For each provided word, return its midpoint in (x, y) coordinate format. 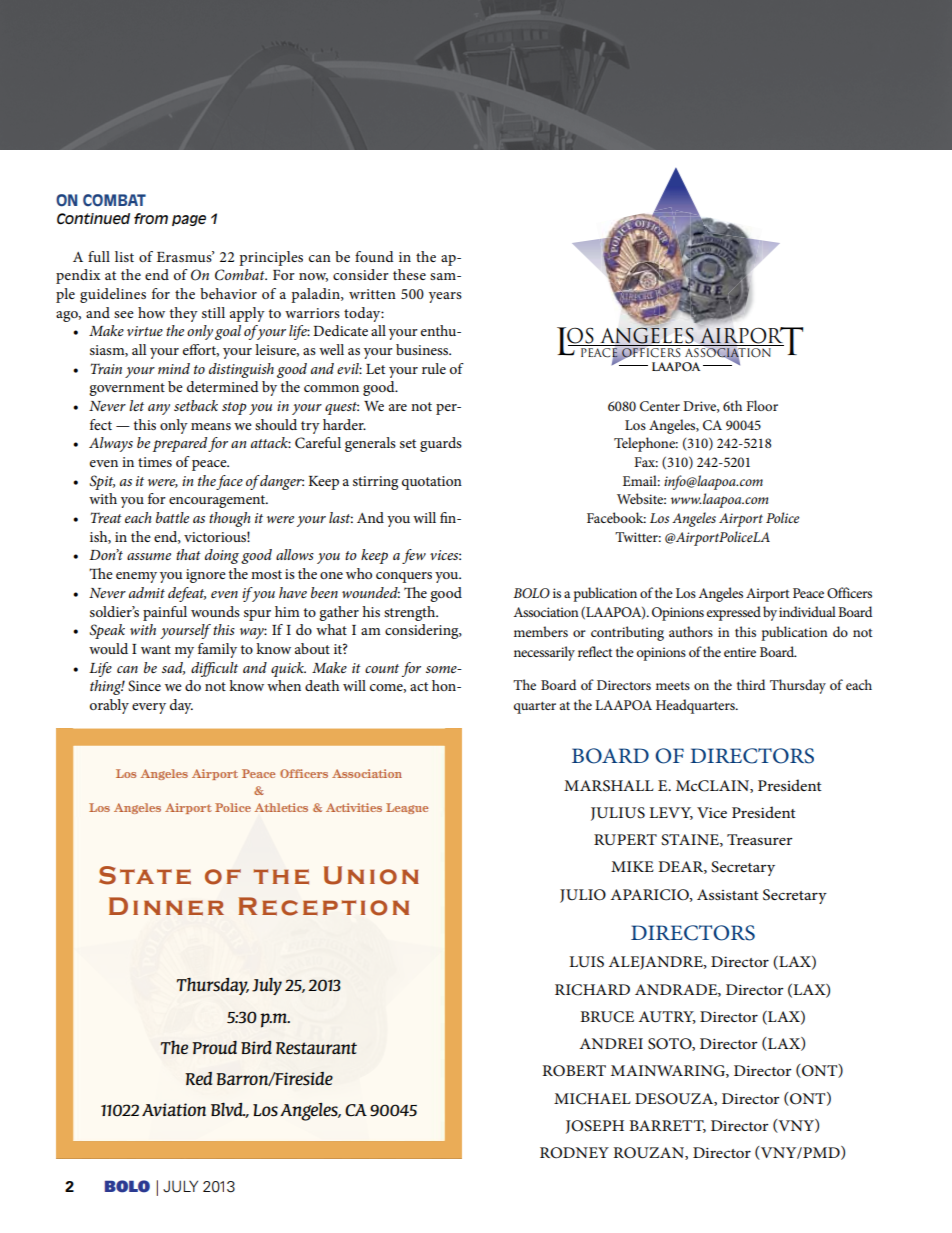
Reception (323, 906)
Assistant (728, 894)
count (382, 668)
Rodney (574, 1153)
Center (660, 406)
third (751, 684)
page (189, 220)
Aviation (174, 1109)
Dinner (166, 906)
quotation (432, 483)
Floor (762, 405)
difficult (214, 669)
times (155, 462)
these (409, 274)
